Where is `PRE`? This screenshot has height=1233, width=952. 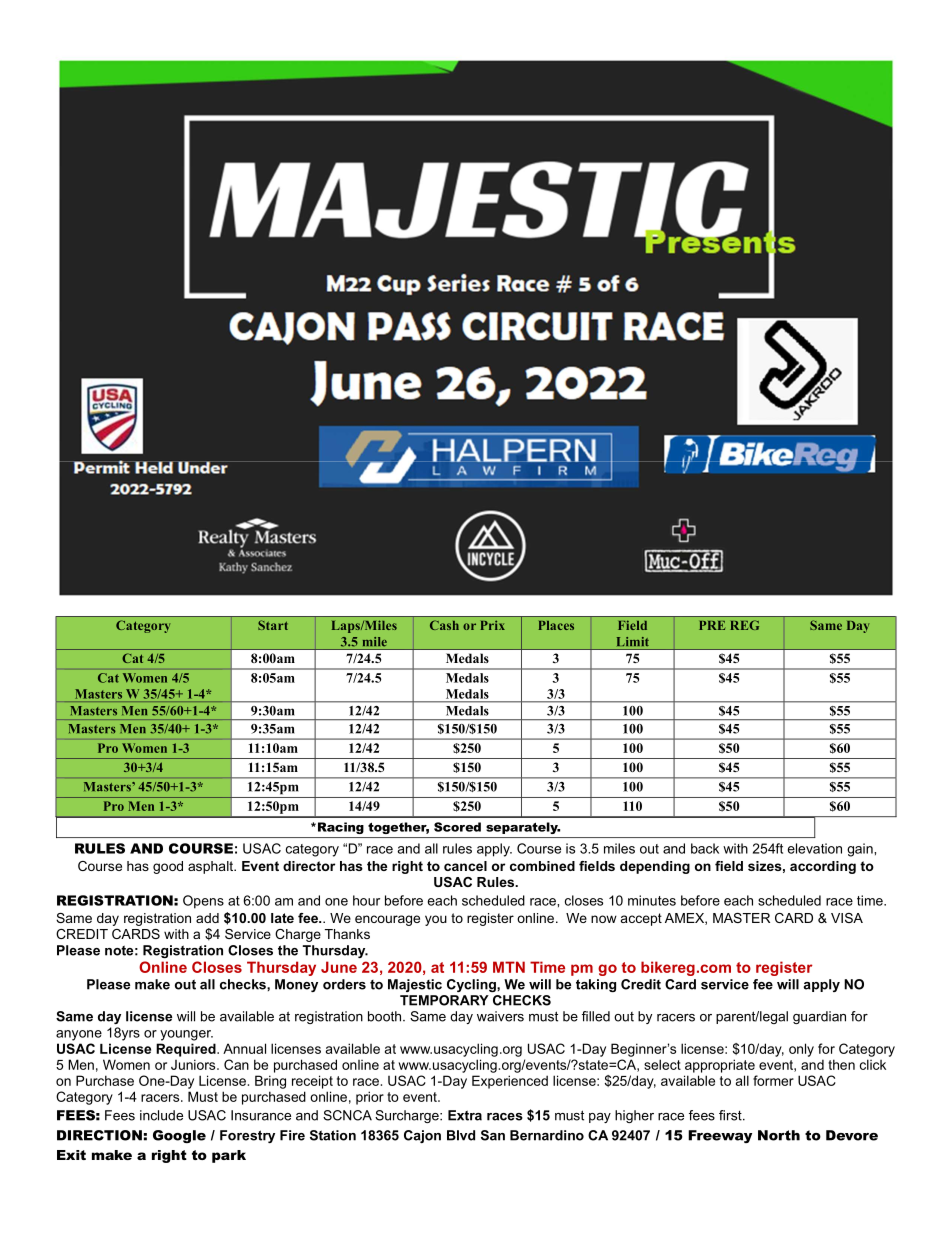
PRE is located at coordinates (712, 625).
